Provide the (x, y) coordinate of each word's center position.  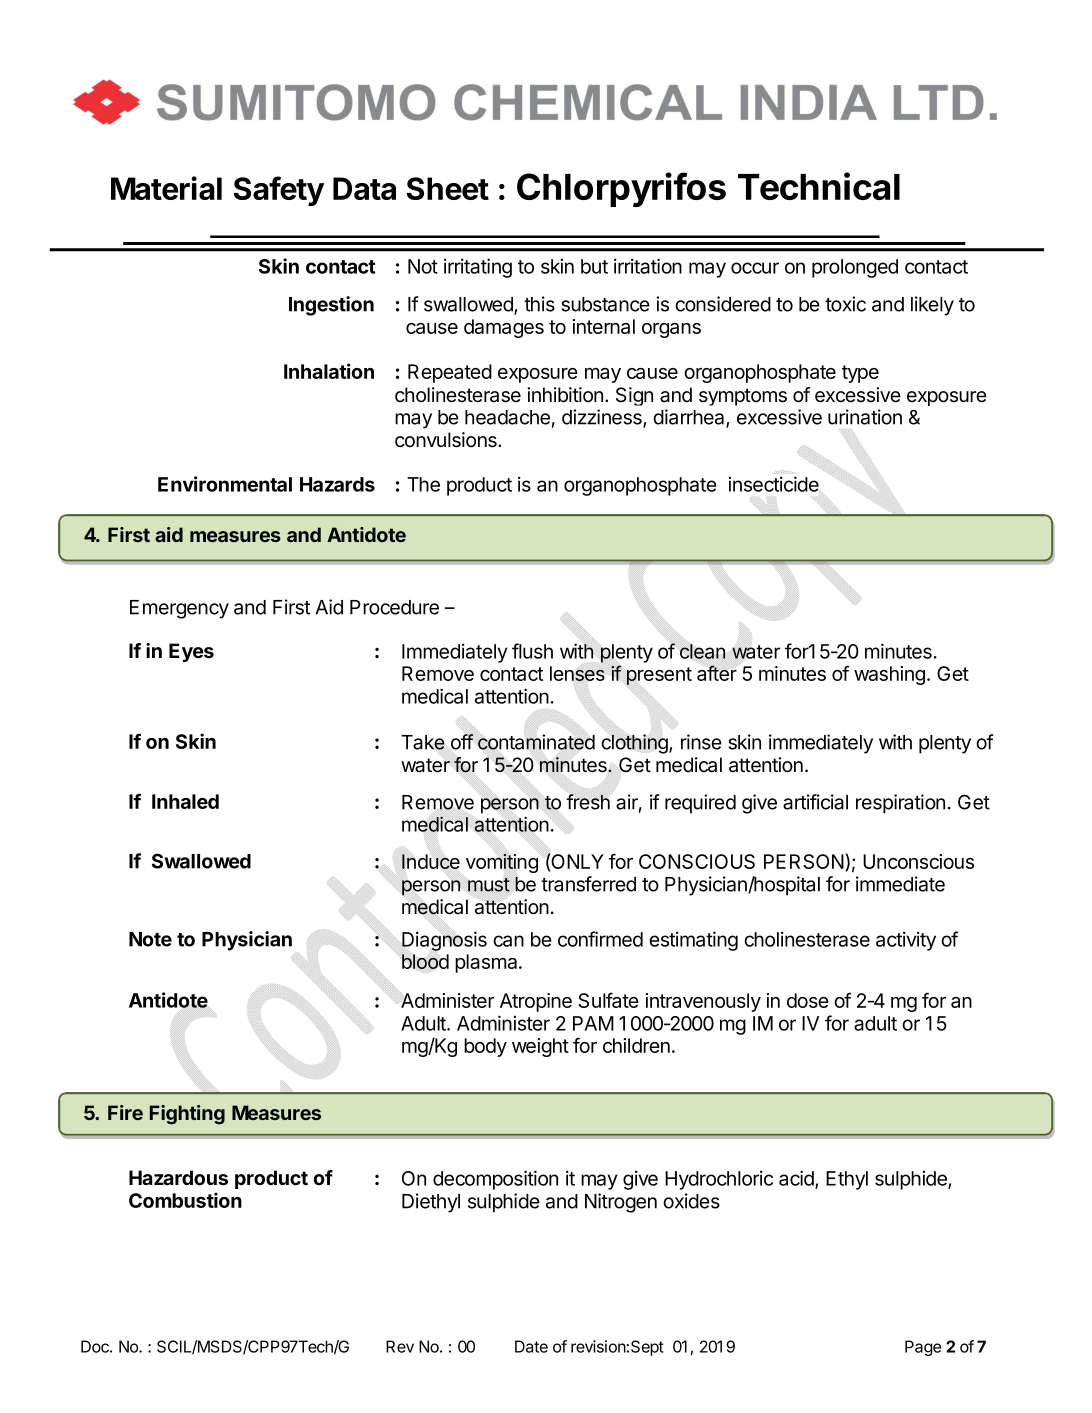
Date (531, 1346)
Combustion (185, 1200)
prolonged (855, 268)
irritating (478, 268)
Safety (278, 191)
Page (923, 1348)
